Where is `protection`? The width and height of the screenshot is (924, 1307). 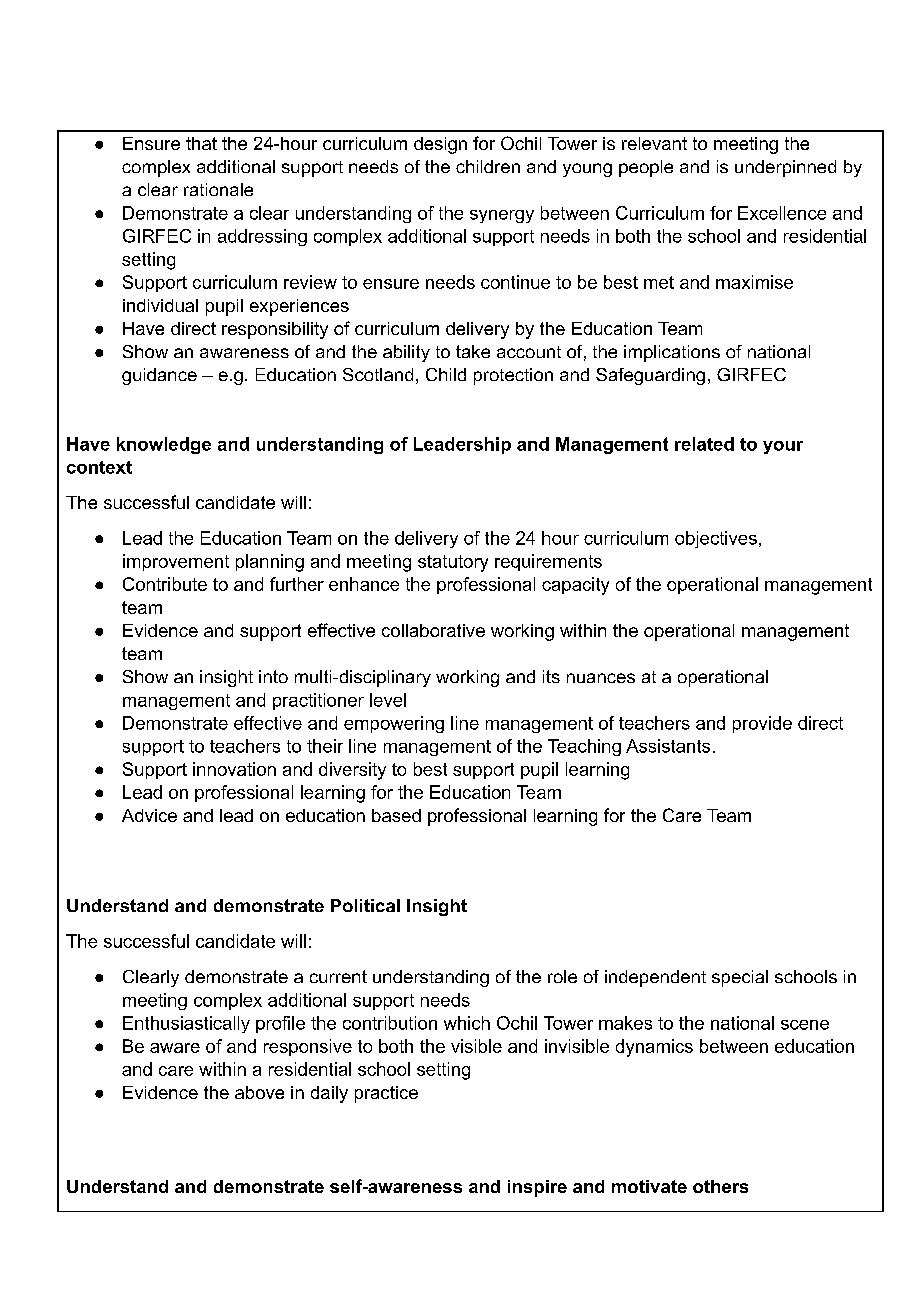 protection is located at coordinates (513, 376).
